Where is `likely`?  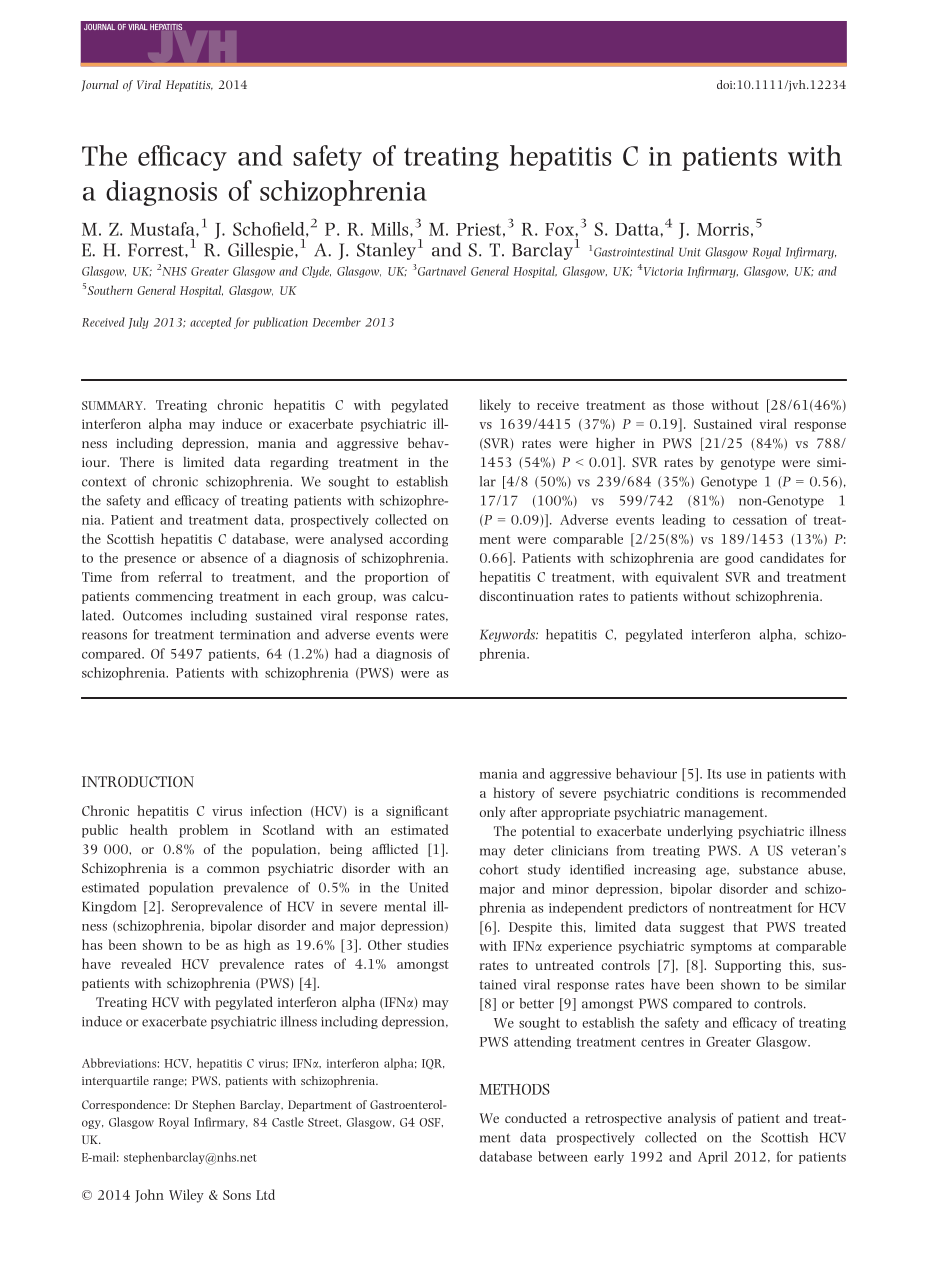 likely is located at coordinates (495, 406).
